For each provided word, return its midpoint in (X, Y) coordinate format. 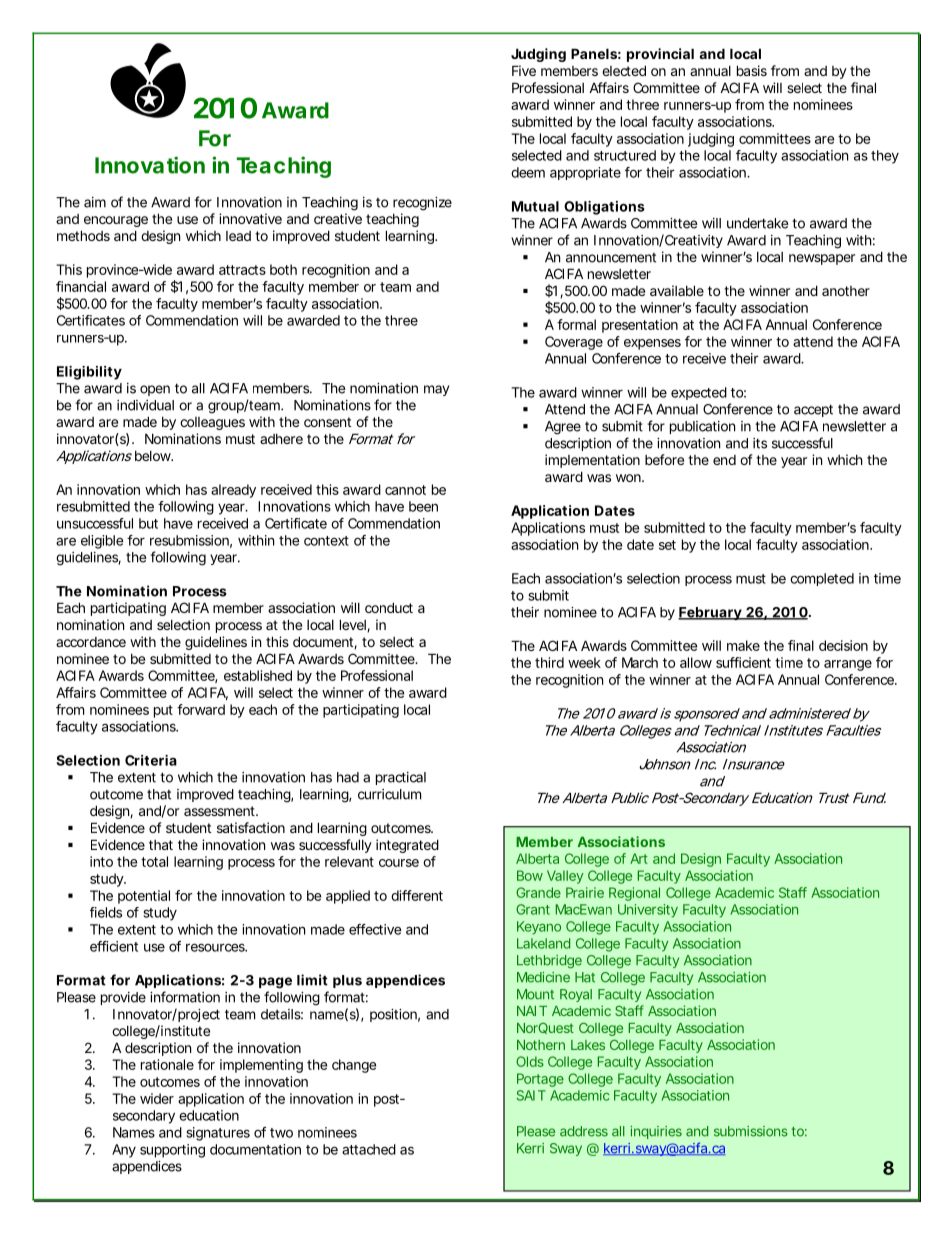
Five (524, 70)
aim (95, 202)
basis (752, 70)
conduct (389, 607)
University (648, 911)
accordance (91, 642)
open (155, 390)
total (154, 861)
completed (822, 579)
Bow (530, 875)
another (846, 291)
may (436, 390)
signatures (218, 1134)
